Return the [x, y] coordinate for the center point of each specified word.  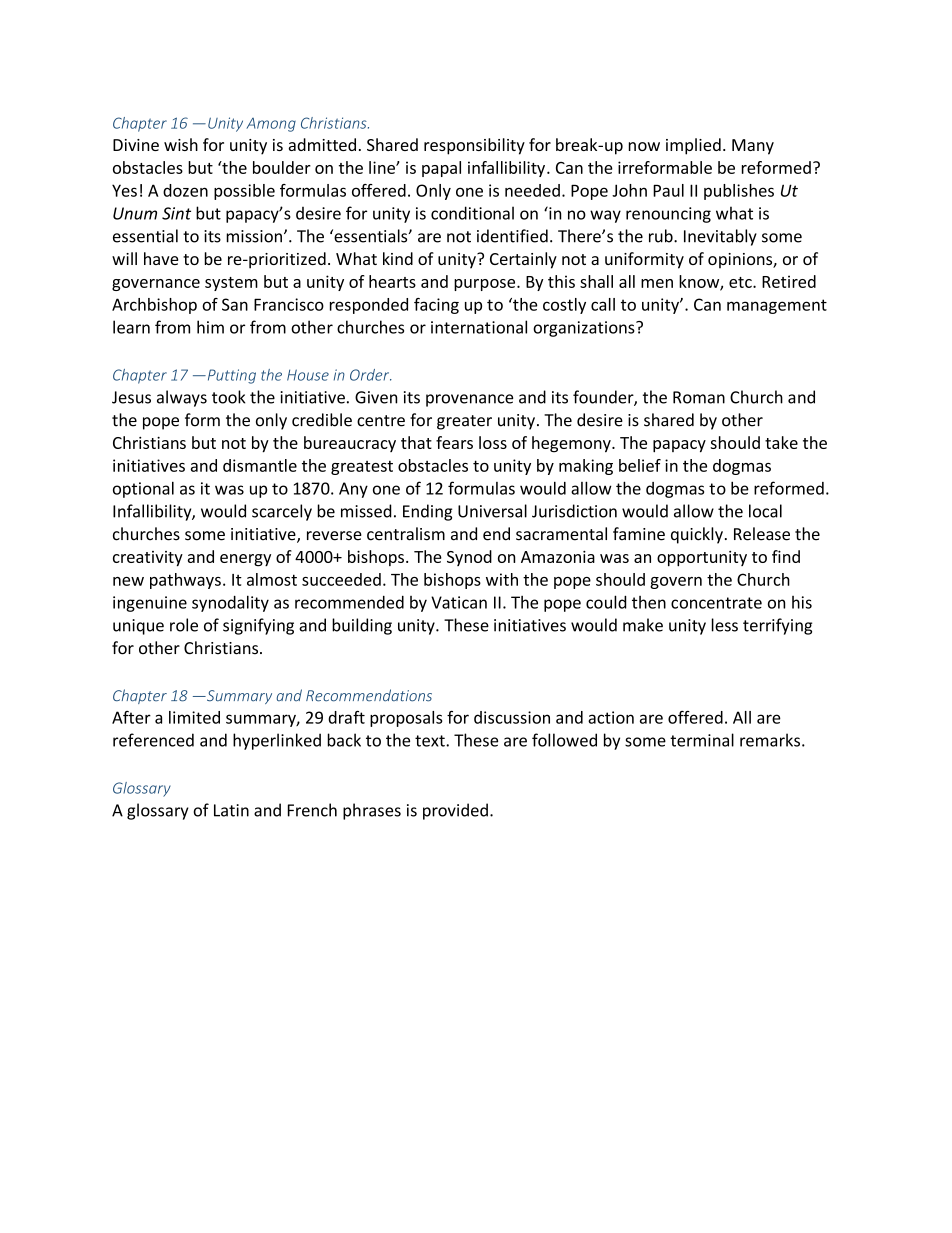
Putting [230, 376]
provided [455, 811]
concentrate [716, 603]
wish [181, 144]
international [479, 327]
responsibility [474, 146]
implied [693, 146]
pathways [185, 581]
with [502, 579]
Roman [699, 397]
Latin [231, 810]
